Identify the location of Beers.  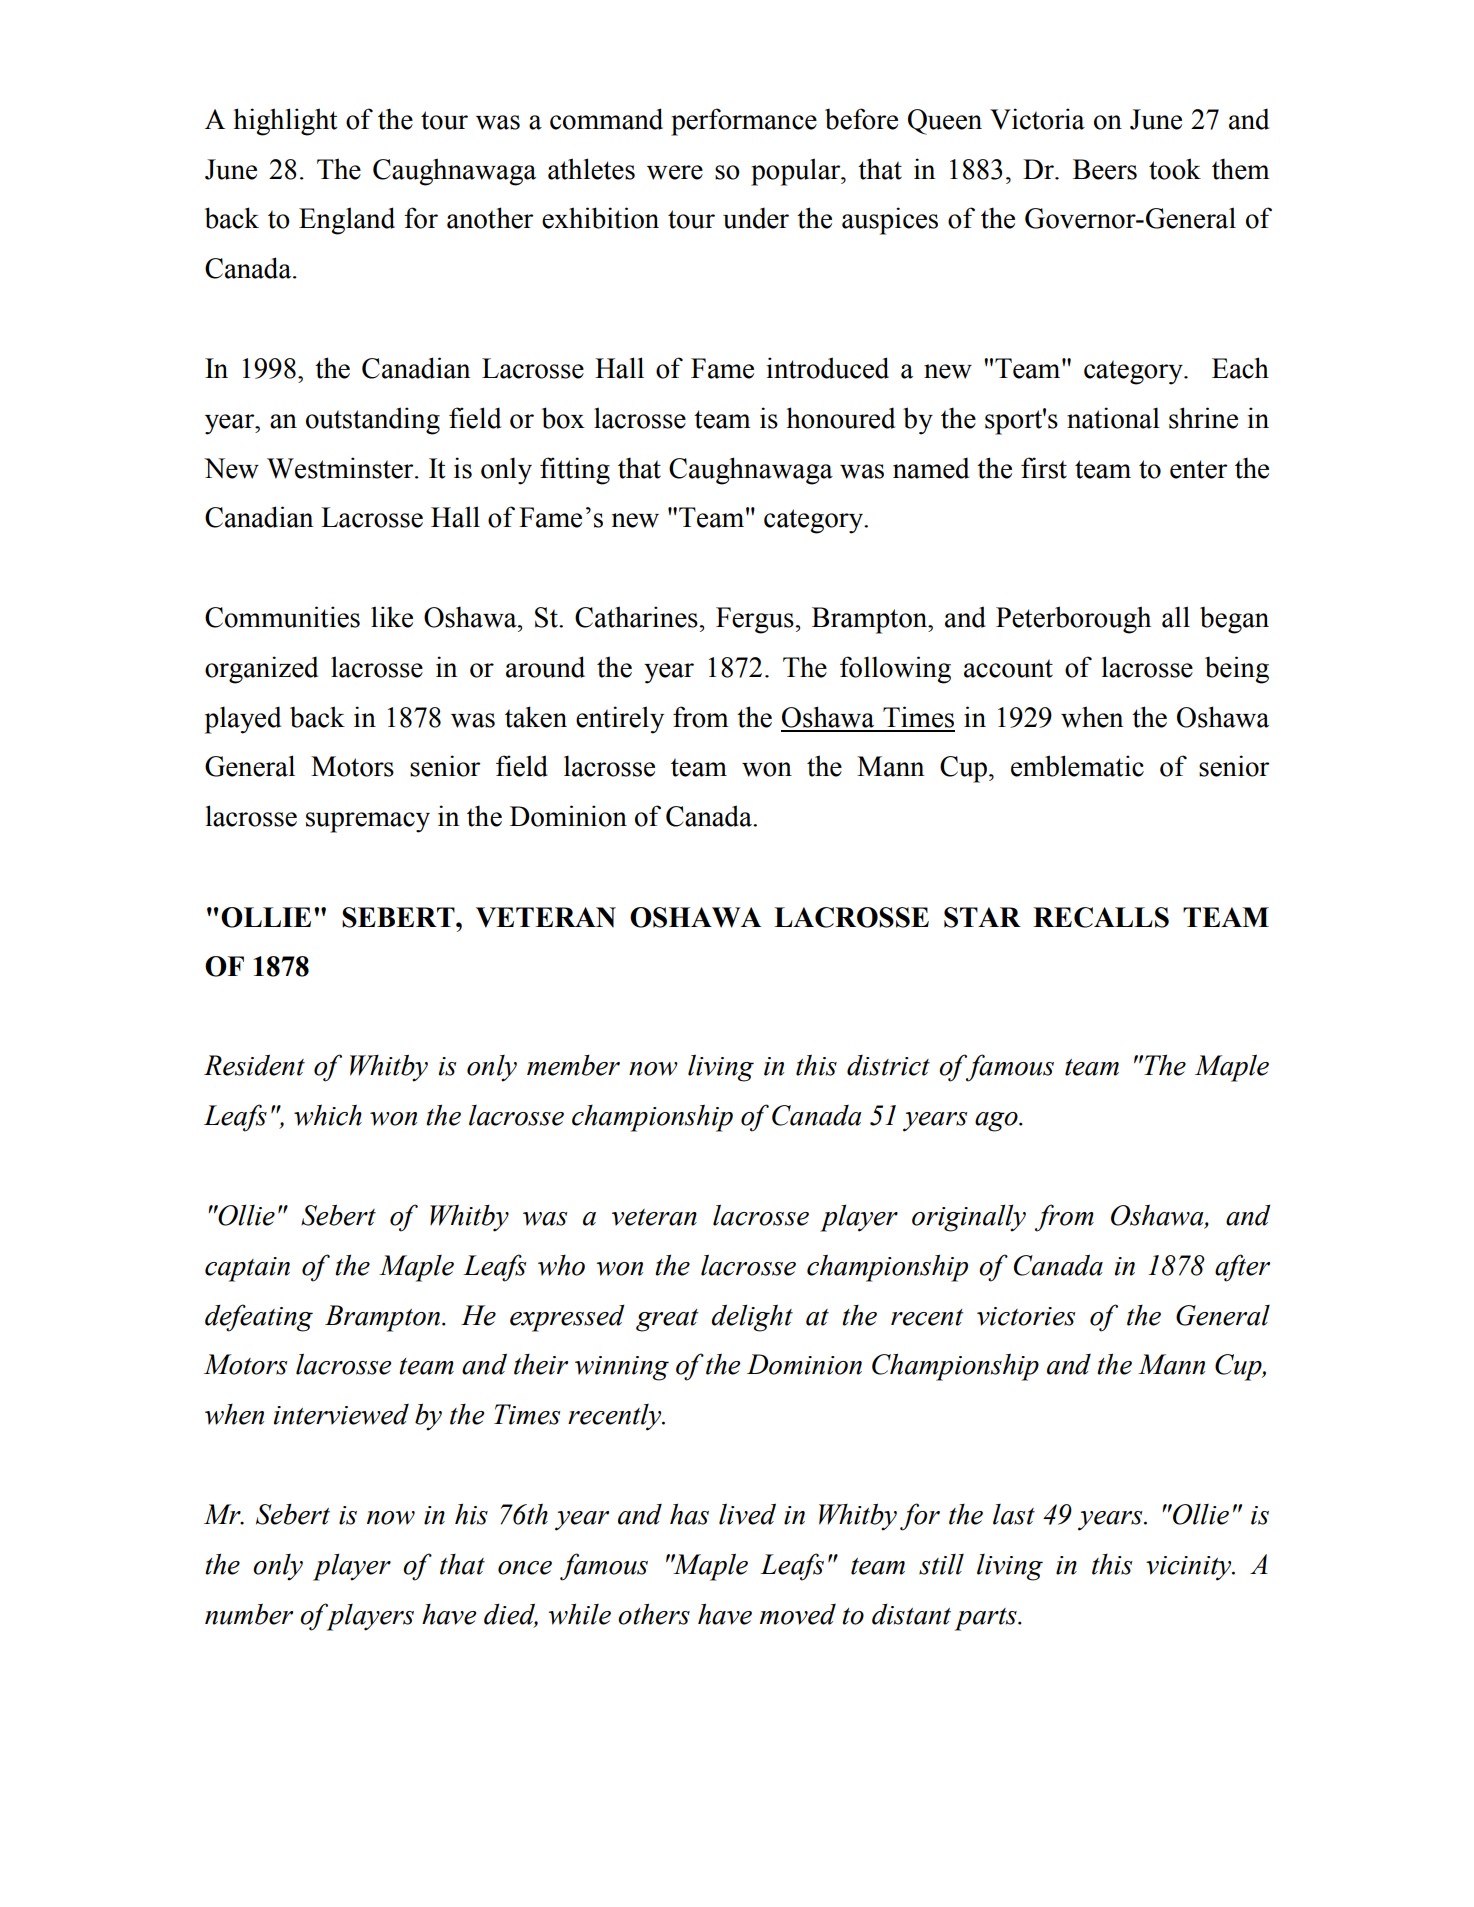
(1105, 169).
